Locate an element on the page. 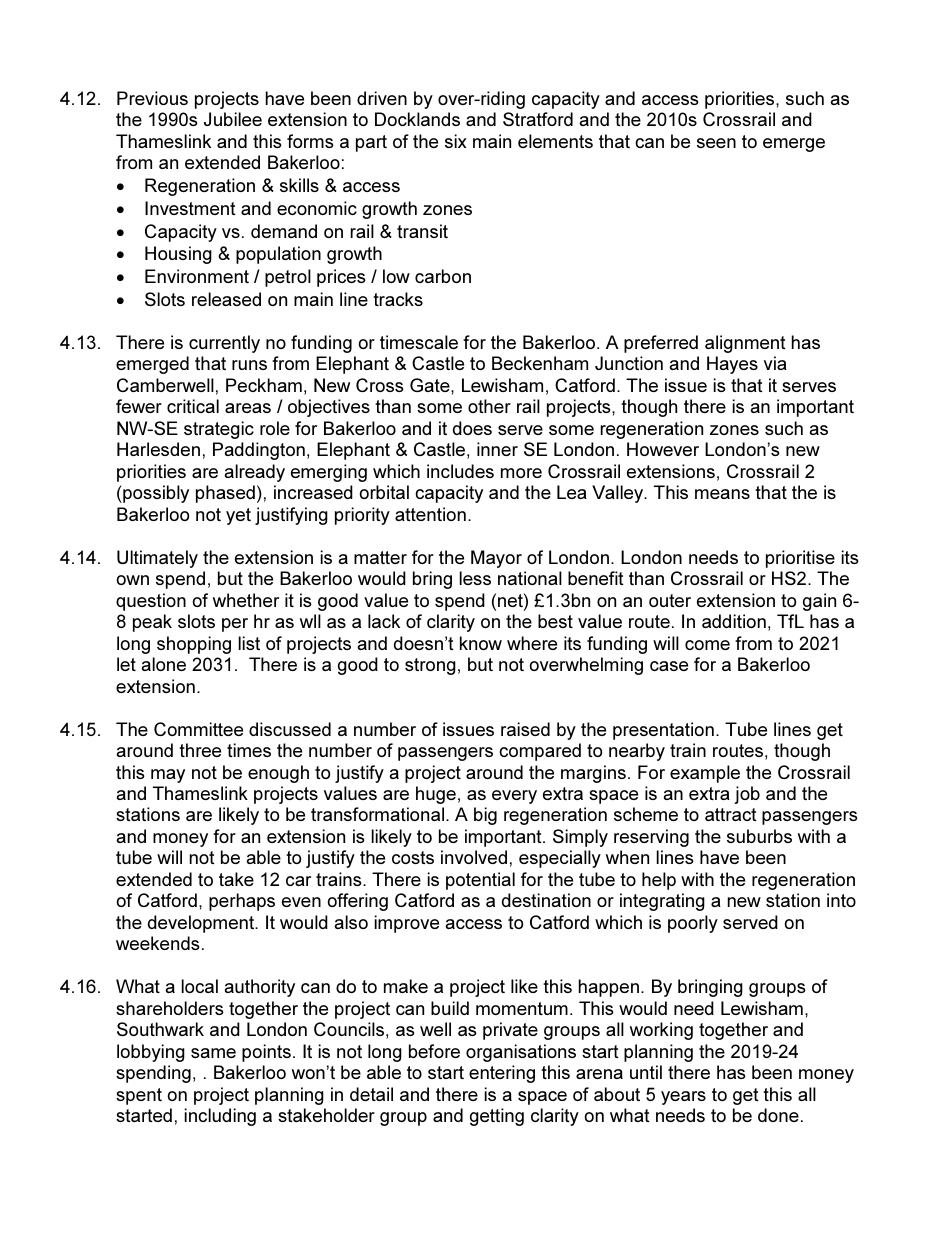  entering is located at coordinates (502, 1074).
